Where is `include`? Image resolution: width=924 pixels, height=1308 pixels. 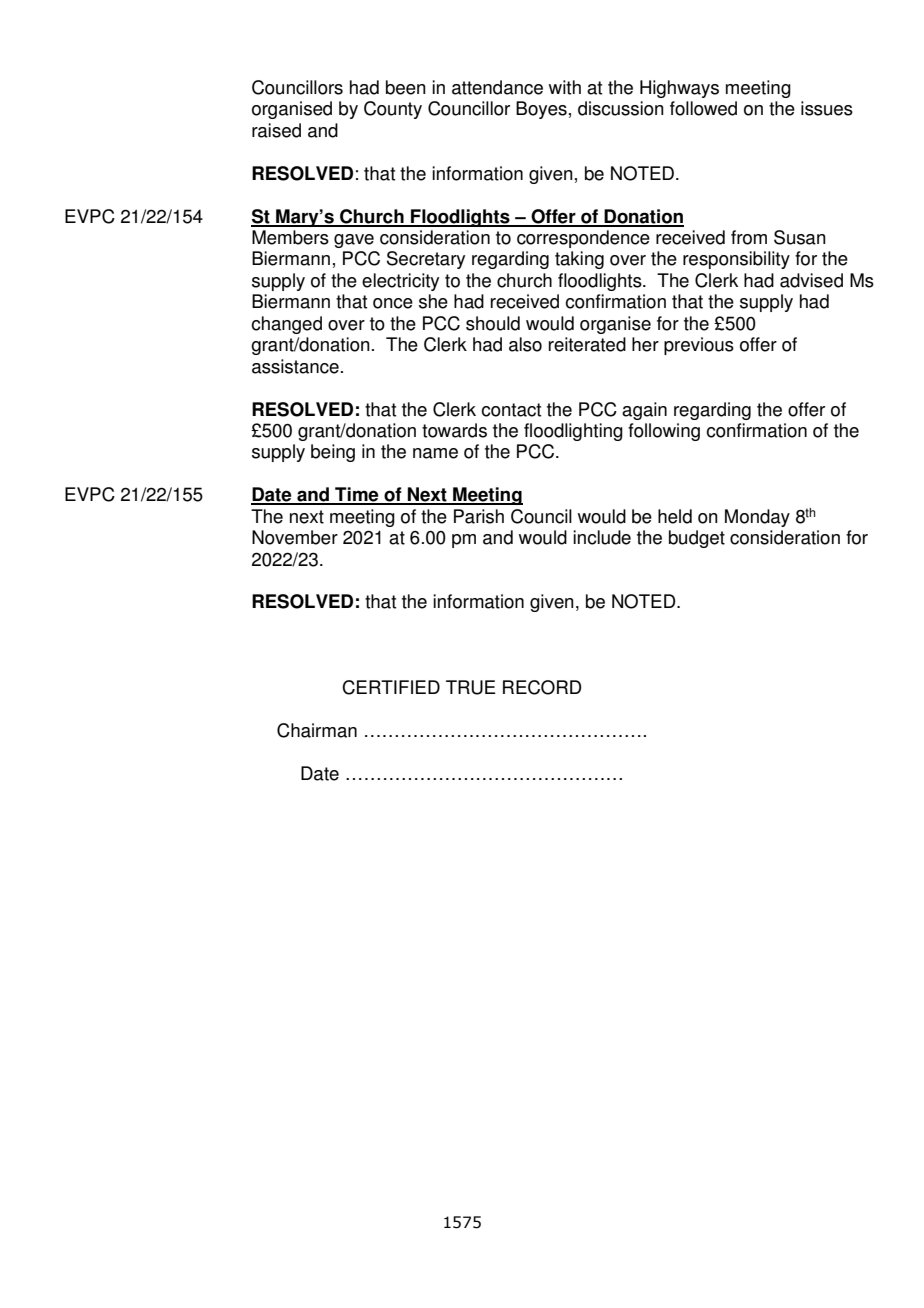
include is located at coordinates (602, 537).
